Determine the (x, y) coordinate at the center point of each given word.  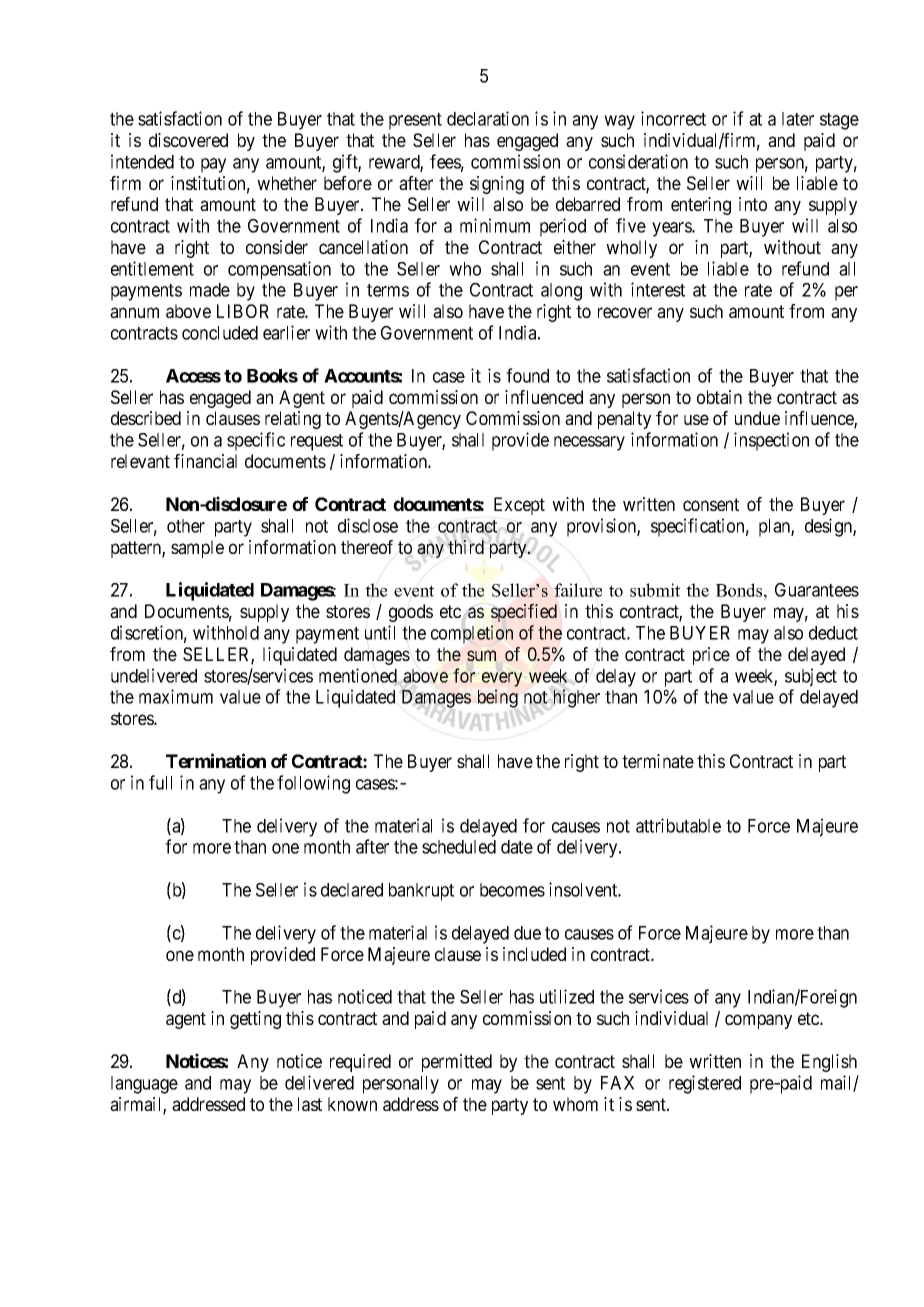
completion (472, 634)
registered (705, 1084)
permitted (457, 1063)
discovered (188, 140)
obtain (719, 397)
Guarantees (817, 590)
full (160, 782)
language (144, 1085)
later (798, 119)
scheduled (459, 847)
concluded (220, 333)
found (527, 375)
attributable (678, 825)
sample (197, 549)
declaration (488, 118)
